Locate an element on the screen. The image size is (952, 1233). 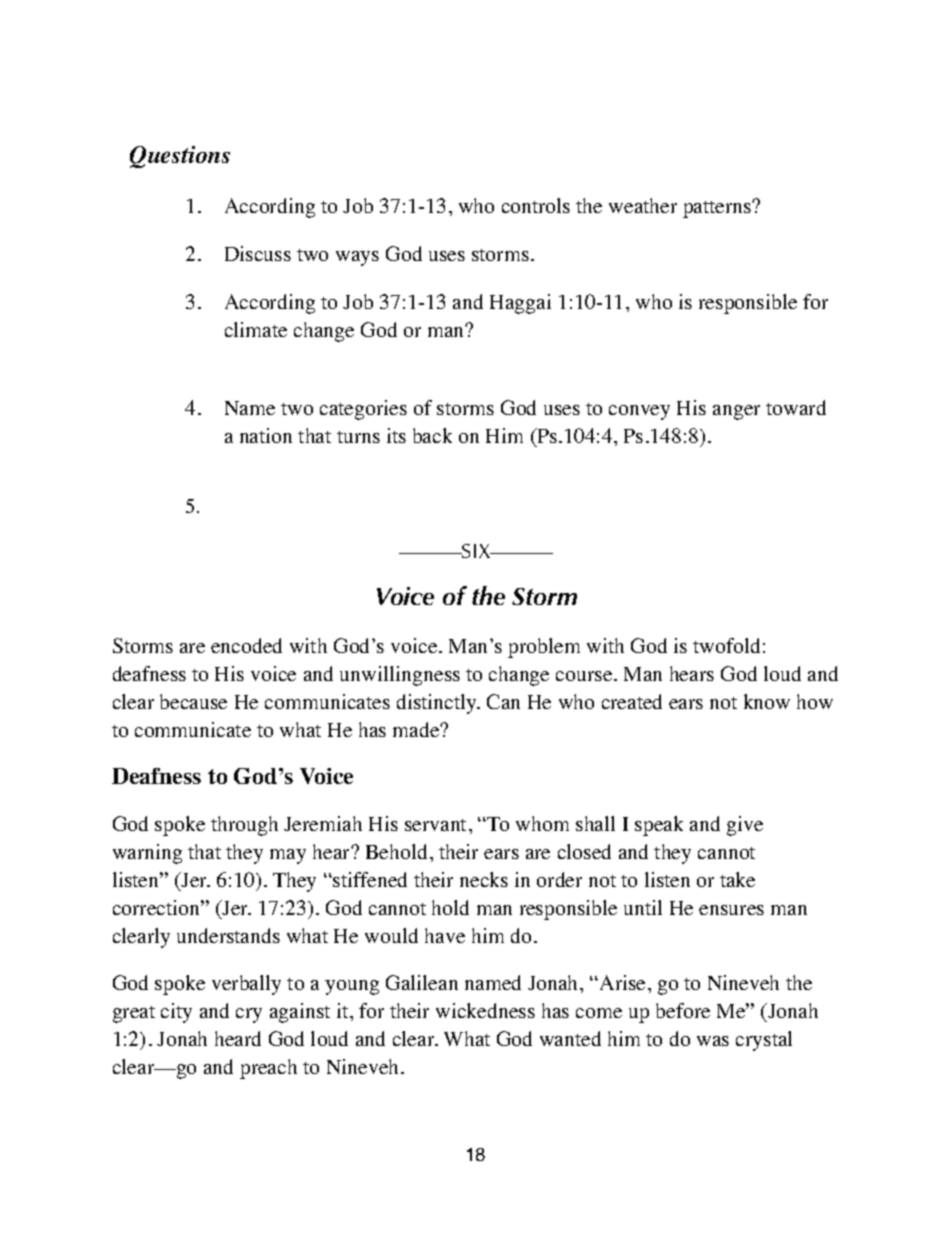
because is located at coordinates (193, 701).
